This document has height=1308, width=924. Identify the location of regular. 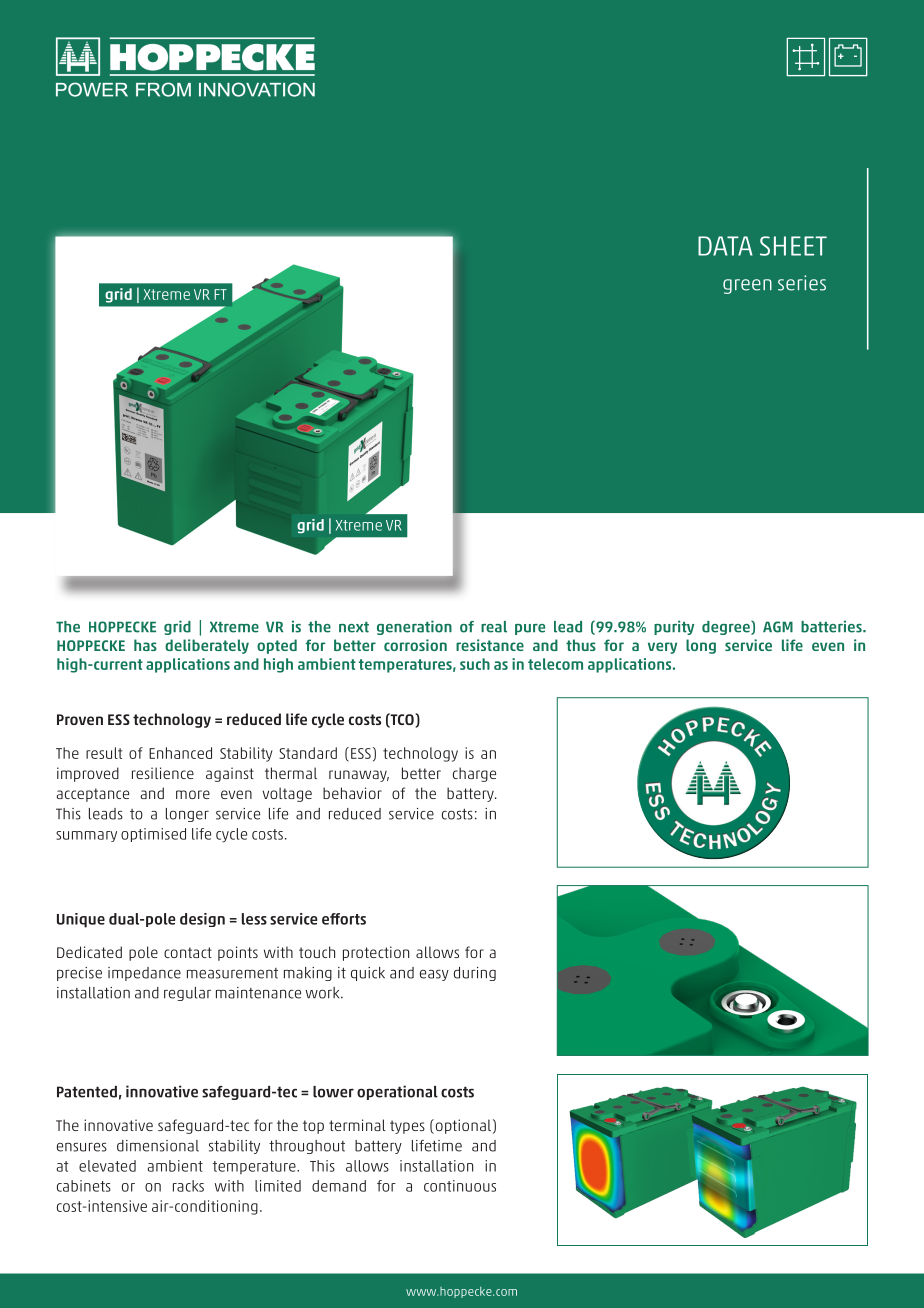
(187, 994).
